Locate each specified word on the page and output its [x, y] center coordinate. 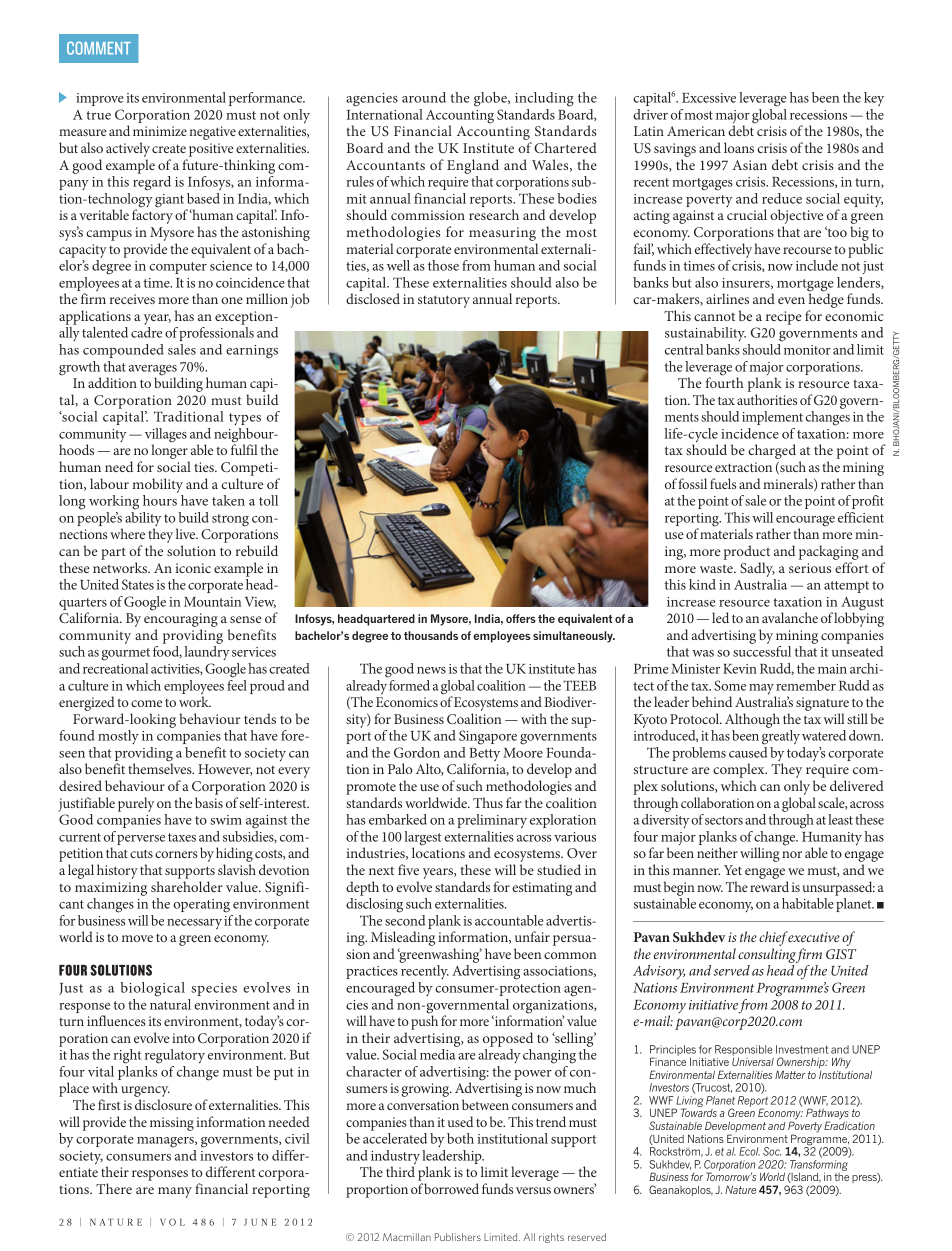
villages [166, 436]
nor [792, 854]
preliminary [492, 821]
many [175, 1192]
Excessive [709, 98]
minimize [160, 131]
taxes [182, 837]
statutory [444, 301]
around [424, 97]
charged [772, 451]
